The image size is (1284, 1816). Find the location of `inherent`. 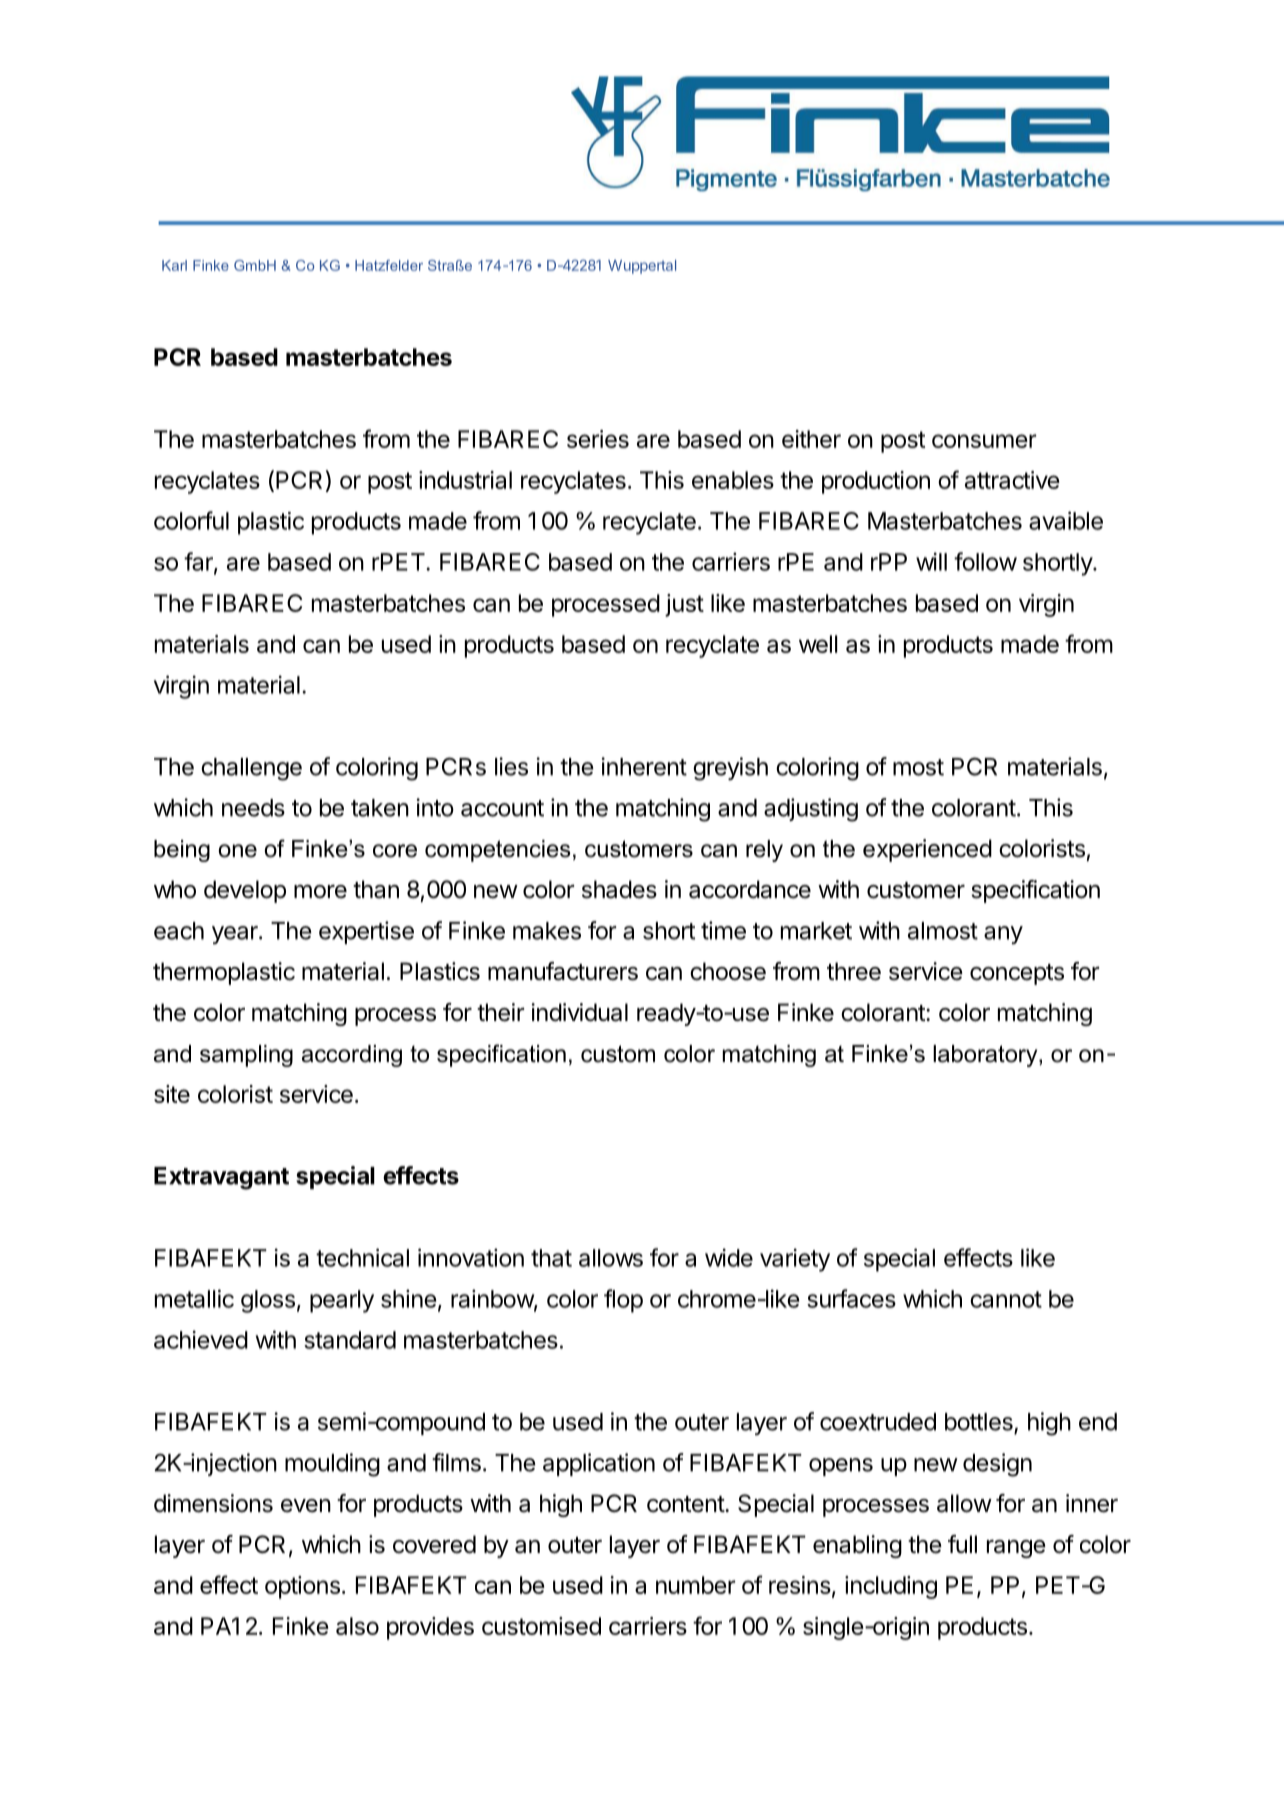

inherent is located at coordinates (644, 766).
